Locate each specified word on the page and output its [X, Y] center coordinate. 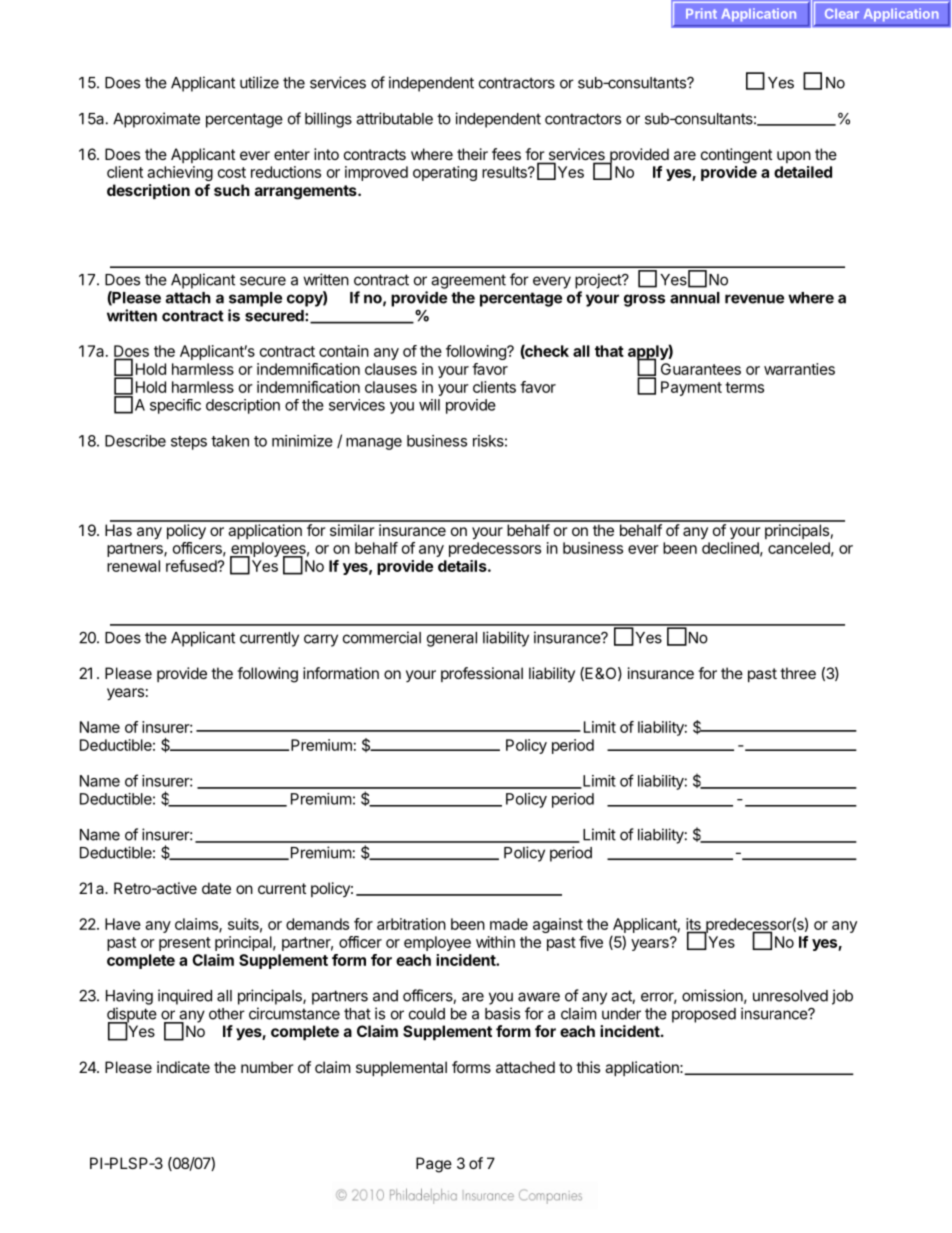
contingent [736, 156]
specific [175, 406]
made [509, 924]
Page [434, 1165]
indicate [183, 1067]
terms [744, 387]
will [429, 405]
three [798, 673]
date [216, 888]
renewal [133, 566]
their [472, 154]
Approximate [156, 120]
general [452, 639]
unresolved [790, 996]
